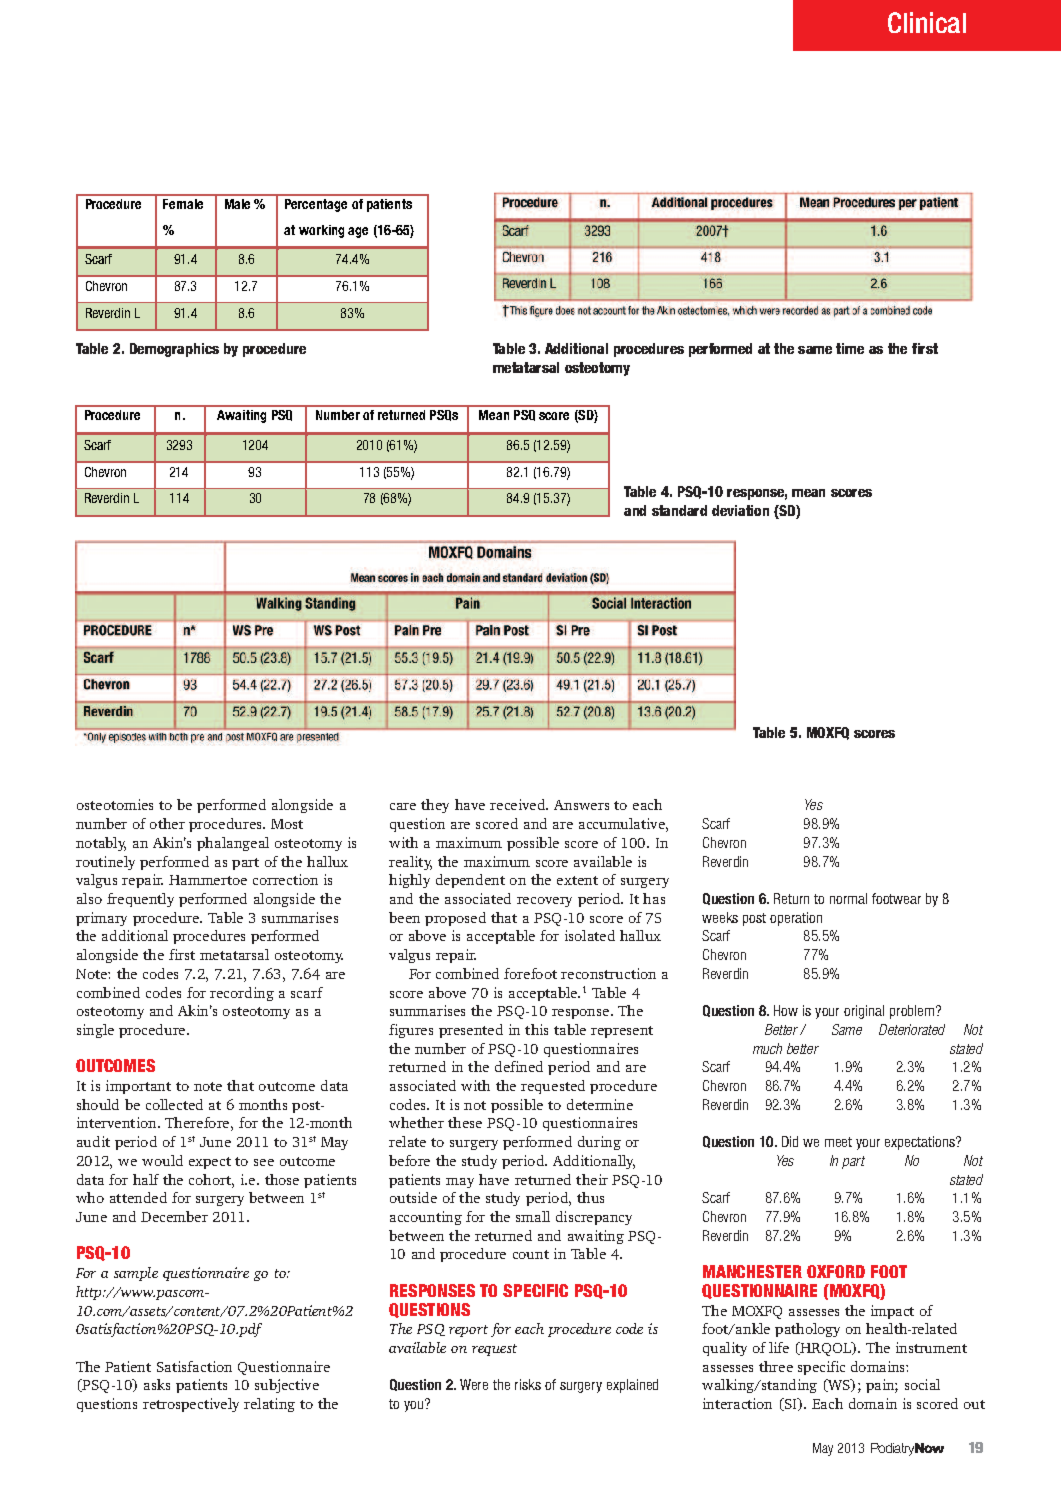 This screenshot has height=1500, width=1061. I want to click on Answers, so click(581, 805).
